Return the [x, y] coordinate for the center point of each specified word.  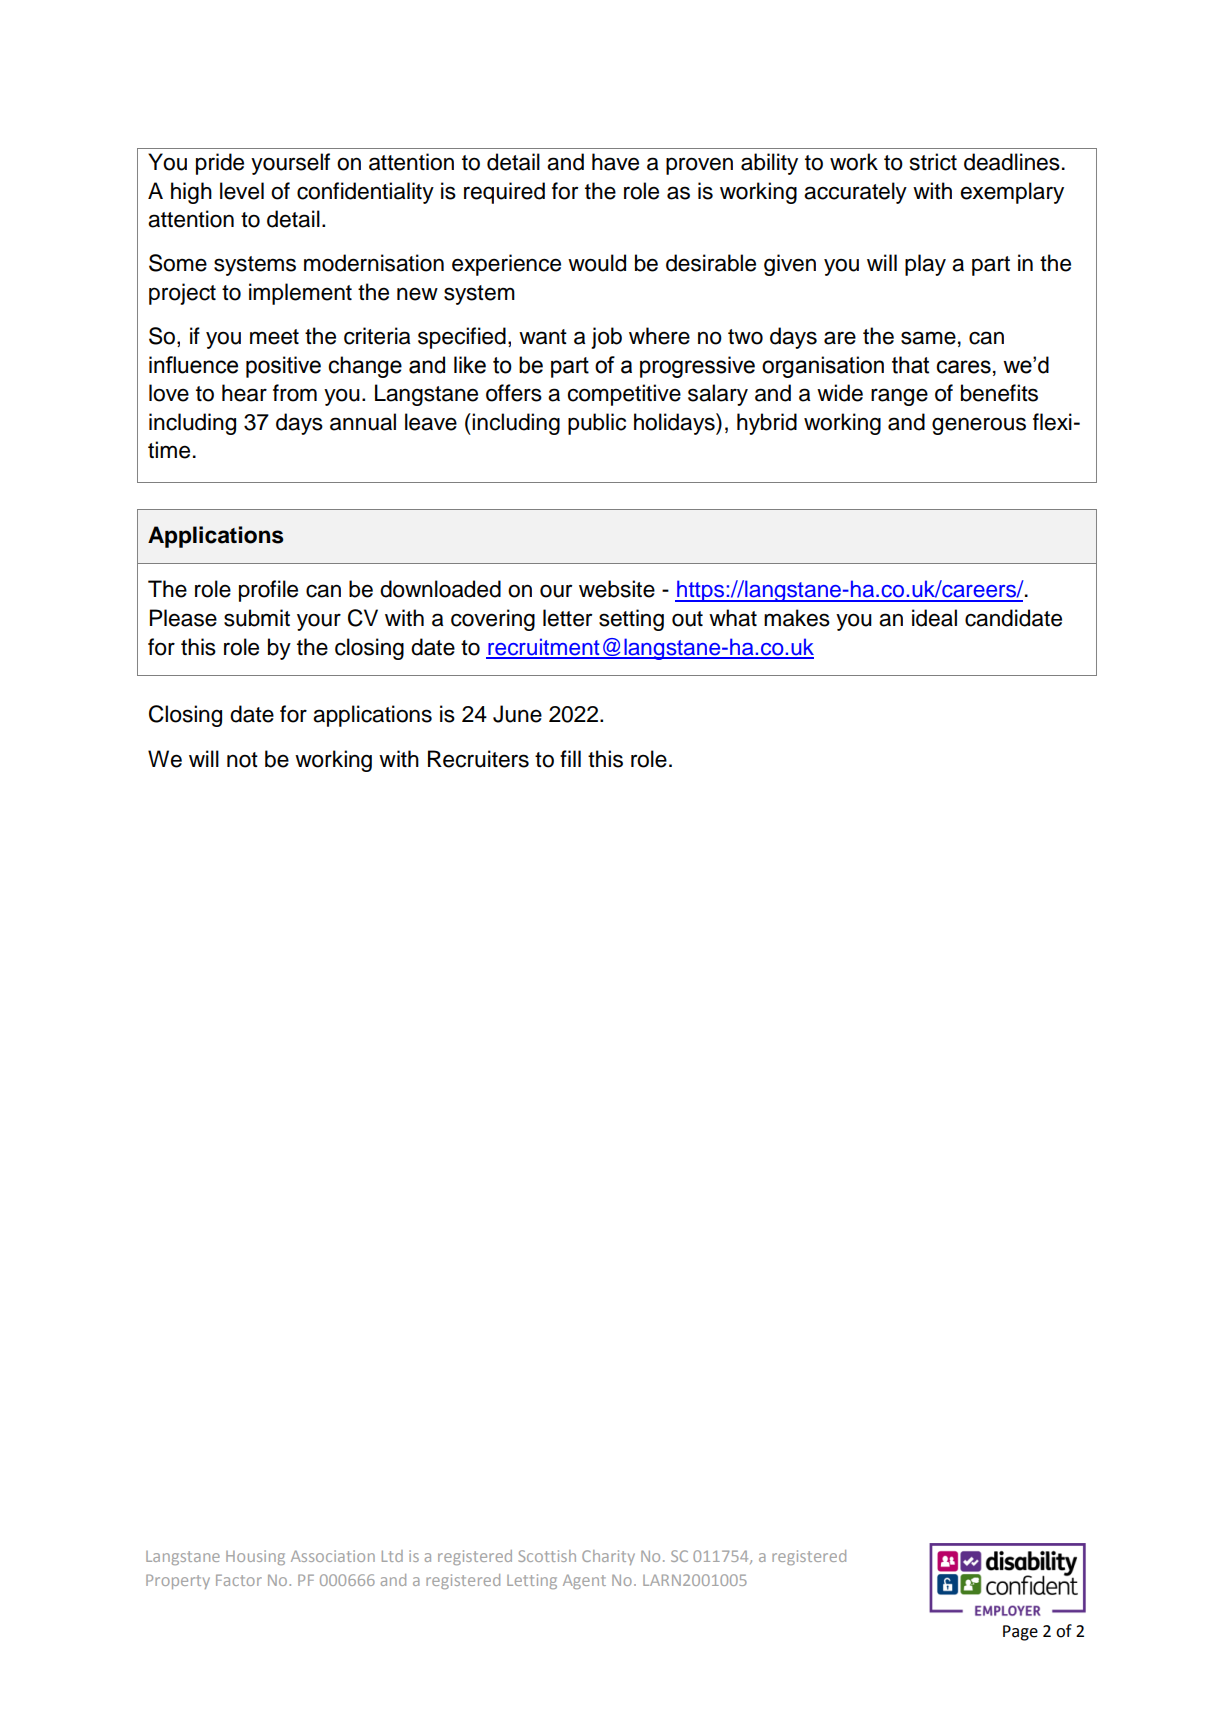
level [242, 191]
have [615, 162]
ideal [934, 618]
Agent [584, 1581]
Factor [239, 1580]
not [242, 760]
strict [933, 162]
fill [570, 758]
